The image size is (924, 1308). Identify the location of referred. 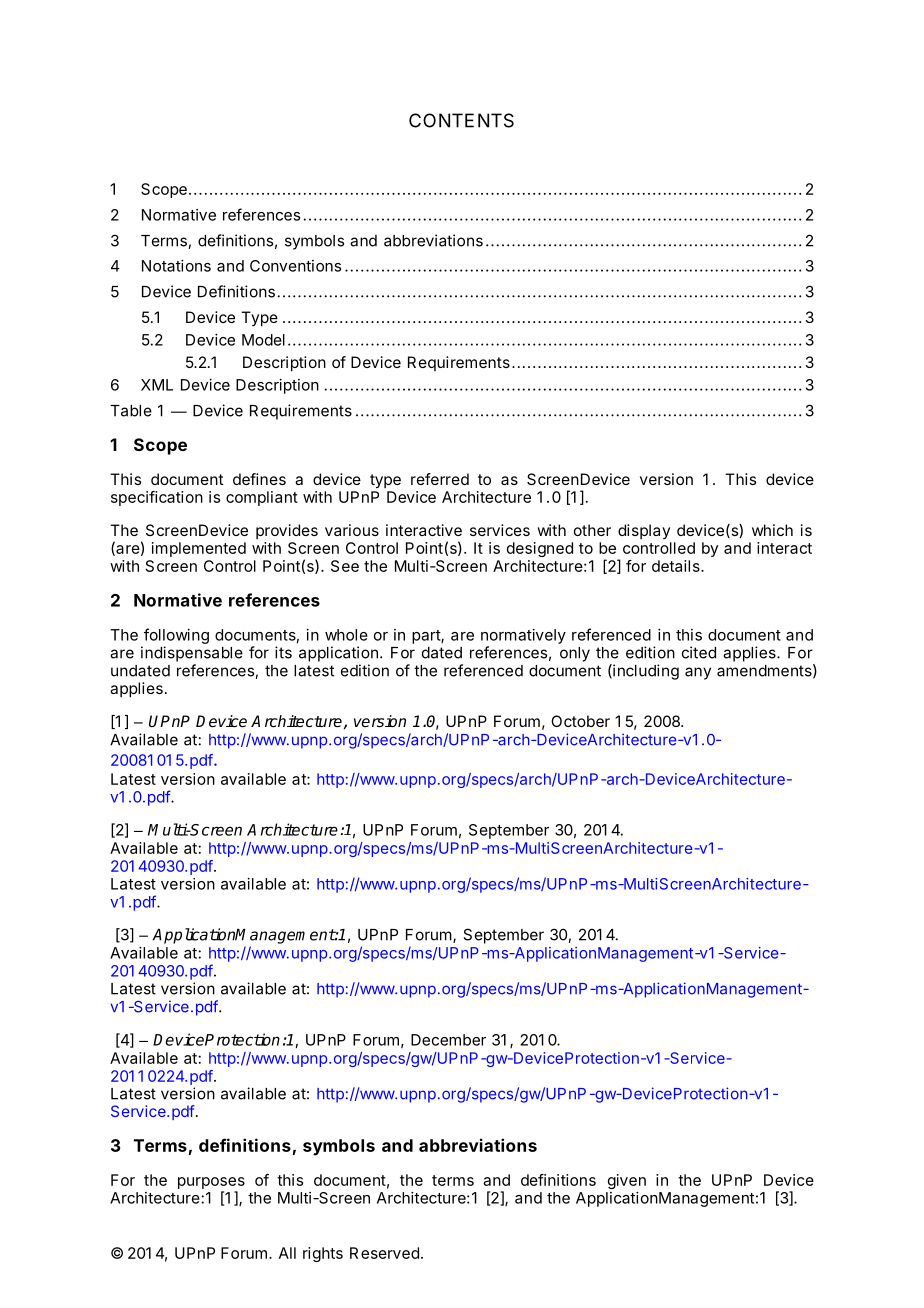
(440, 479).
